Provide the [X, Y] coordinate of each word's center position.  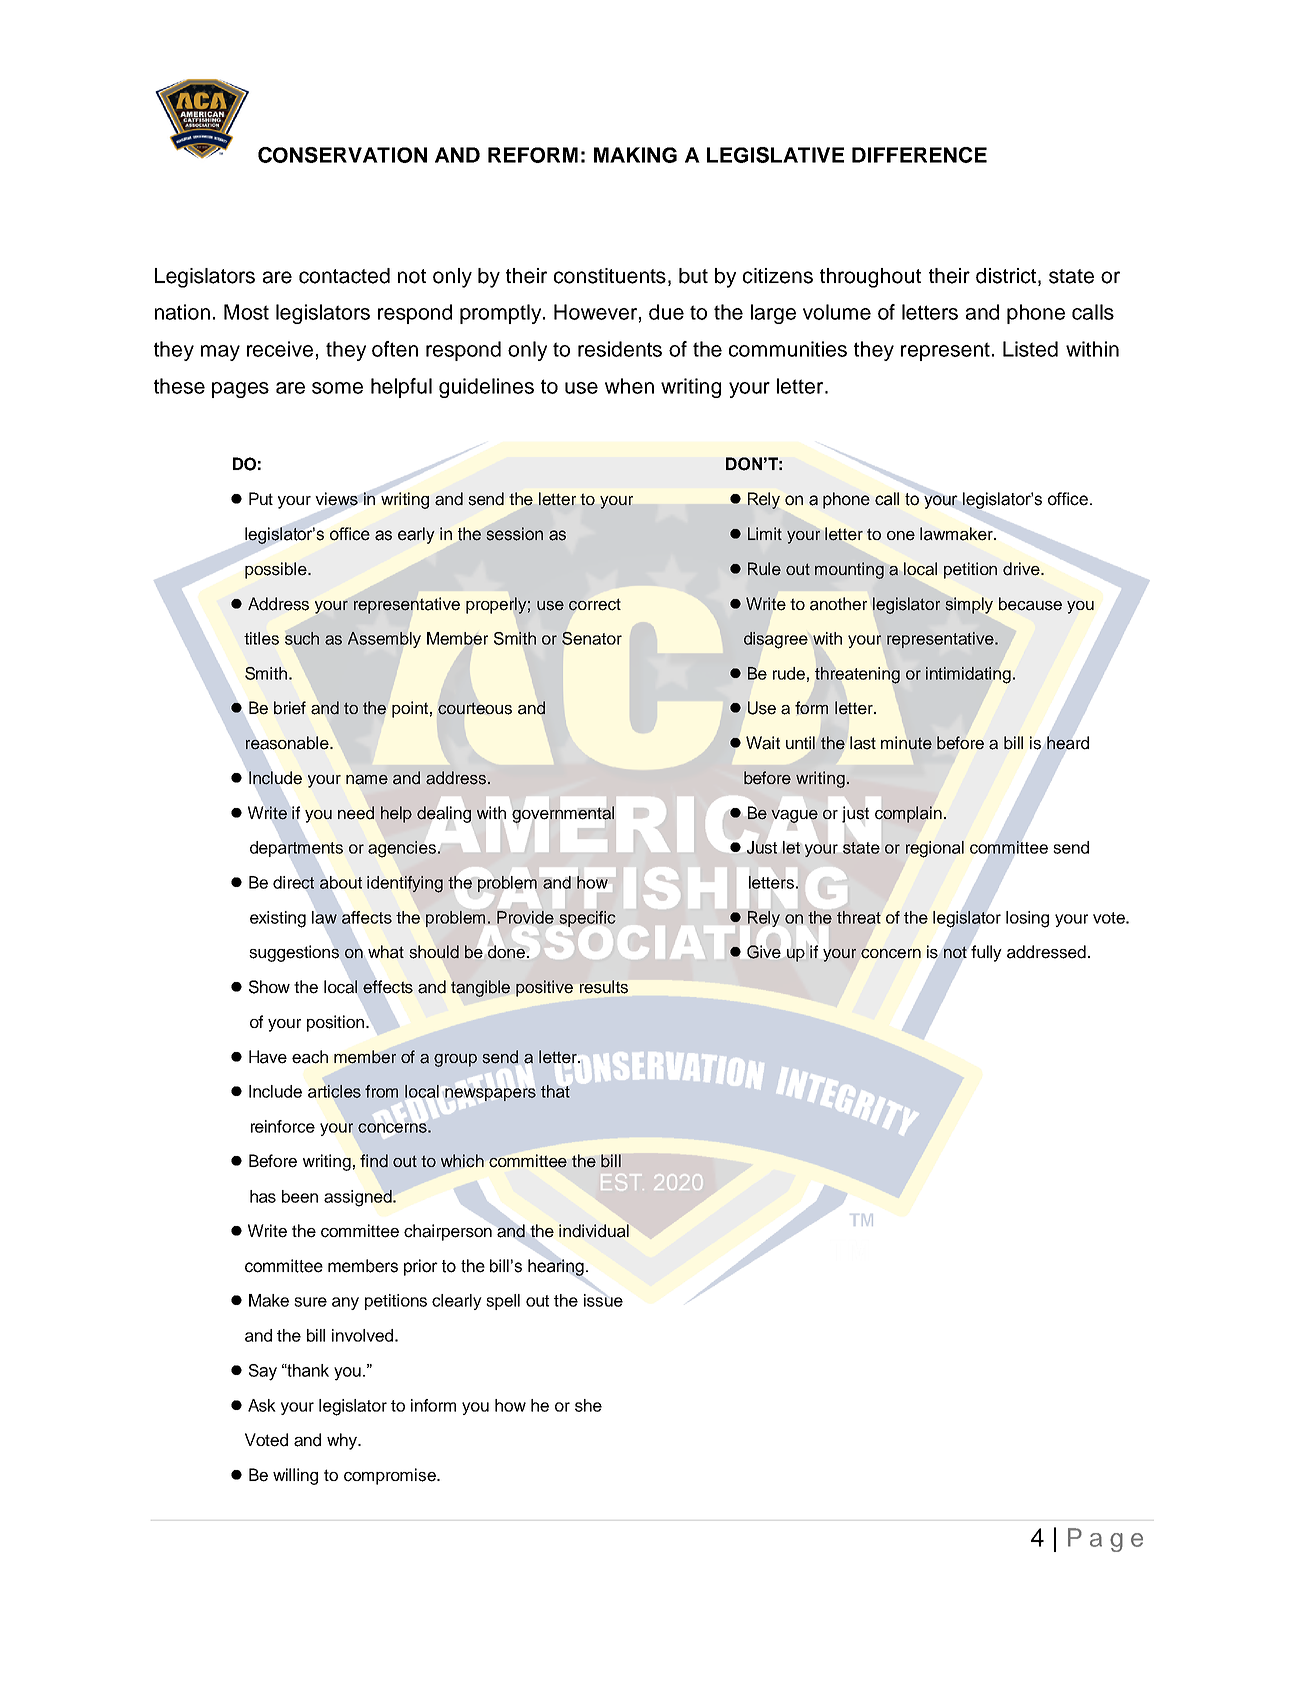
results [604, 987]
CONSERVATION [342, 155]
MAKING [635, 155]
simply [969, 605]
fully [986, 953]
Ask [262, 1405]
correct [595, 604]
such [302, 638]
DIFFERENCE [919, 155]
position [335, 1023]
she [588, 1405]
